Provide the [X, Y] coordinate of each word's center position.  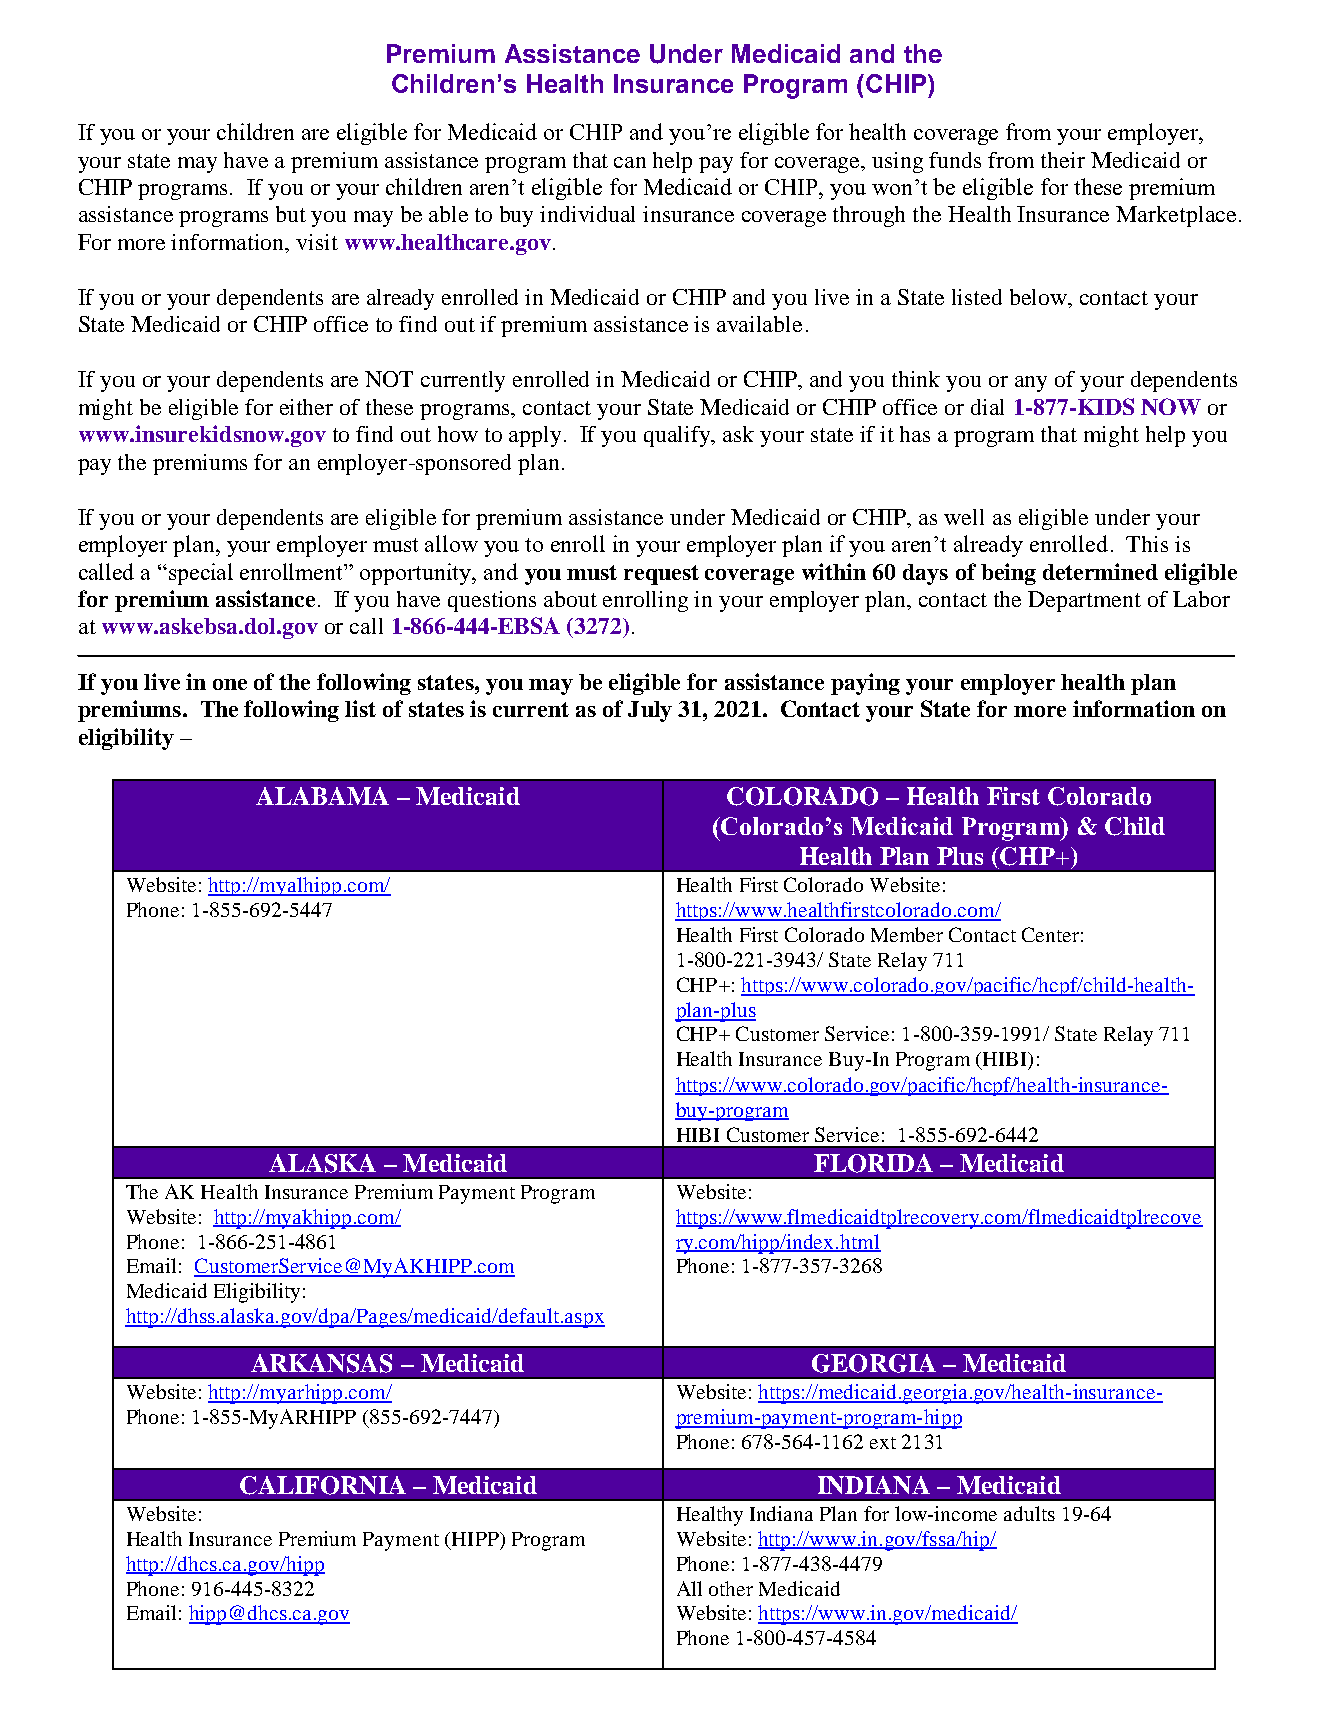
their [1063, 160]
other [731, 1588]
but [291, 214]
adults [1029, 1513]
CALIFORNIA [323, 1485]
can [630, 162]
